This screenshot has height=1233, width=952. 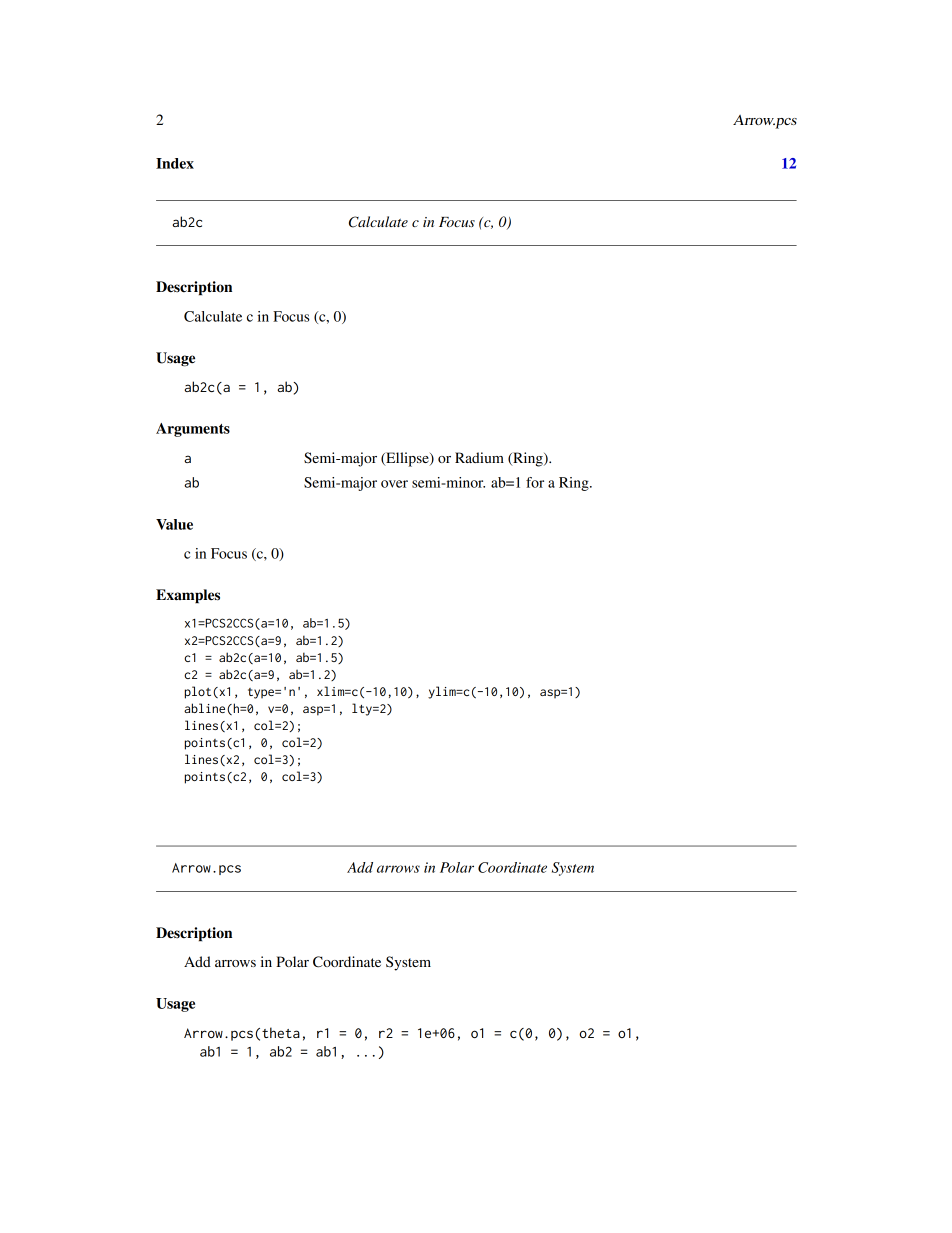 I want to click on Arguments, so click(x=193, y=430).
